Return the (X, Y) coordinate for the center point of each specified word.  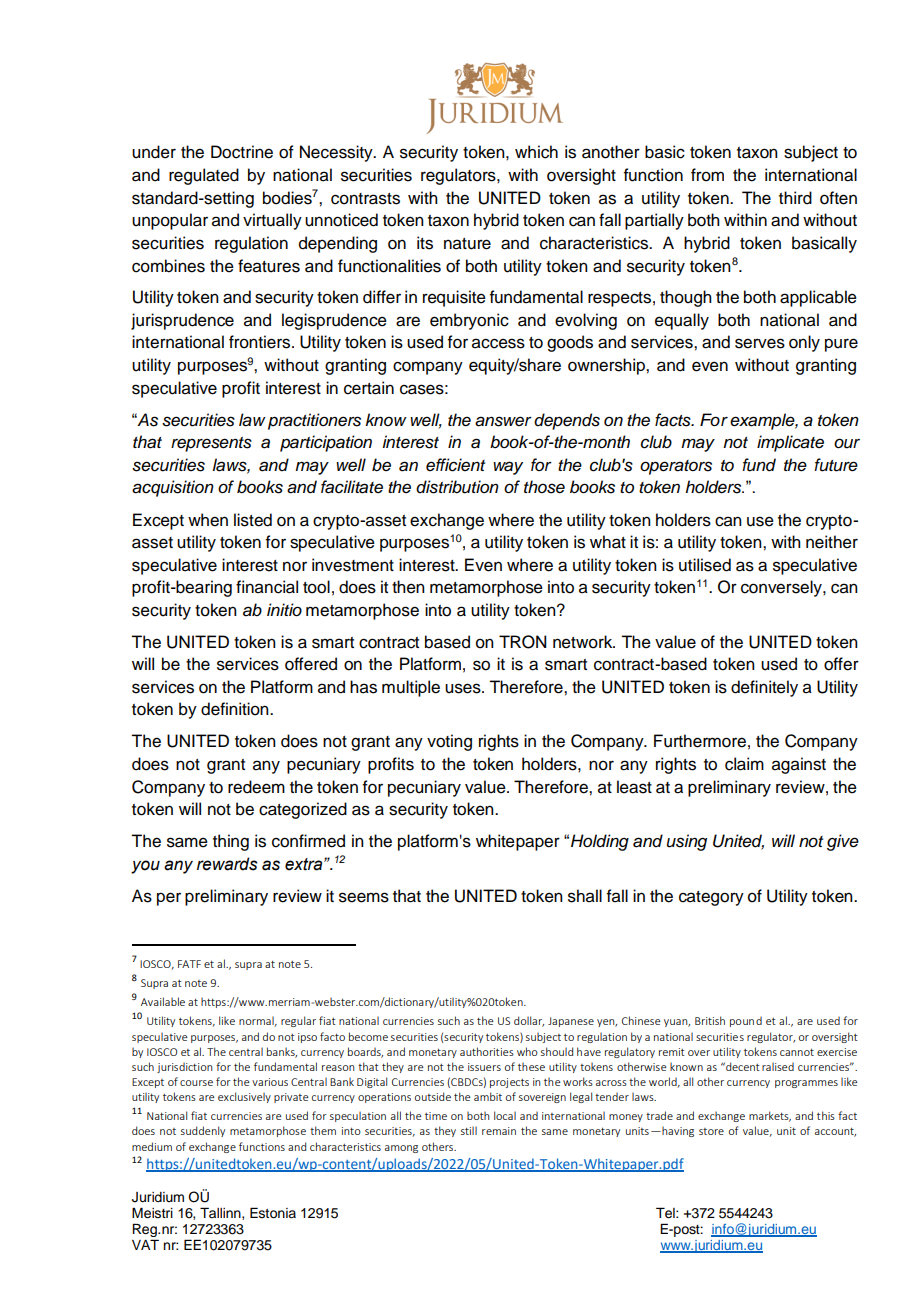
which (536, 152)
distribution (457, 487)
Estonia (273, 1213)
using (687, 842)
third (795, 198)
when (208, 520)
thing (231, 842)
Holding (600, 842)
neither (832, 542)
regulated (204, 176)
